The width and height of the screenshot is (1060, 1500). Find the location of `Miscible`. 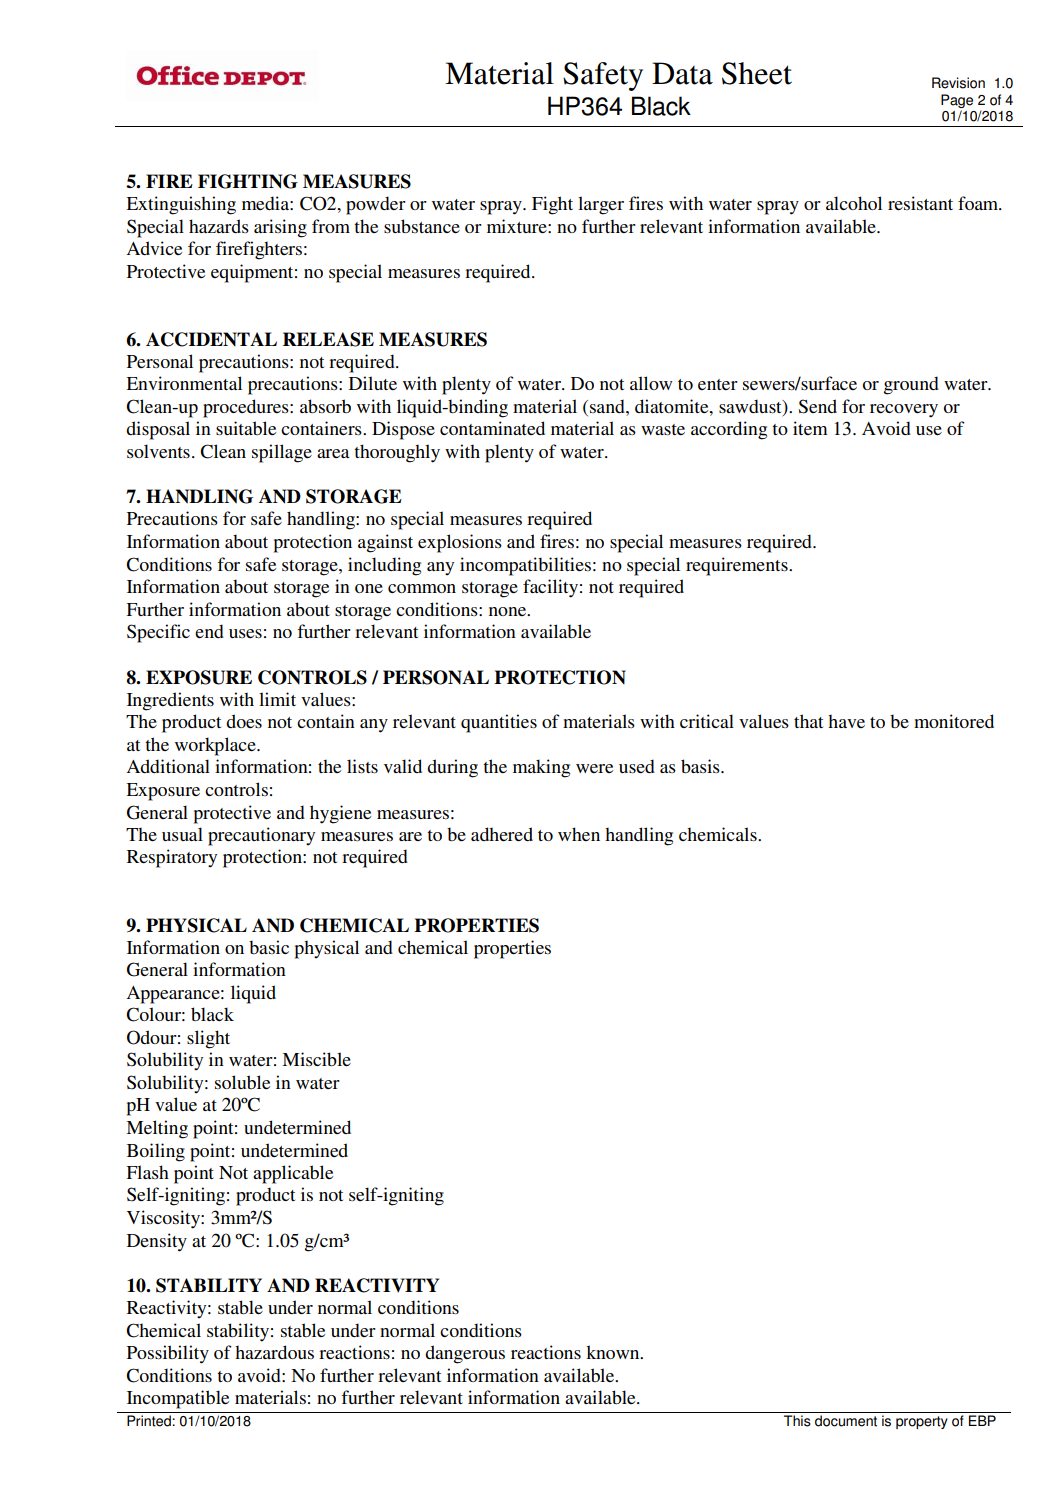

Miscible is located at coordinates (316, 1059).
